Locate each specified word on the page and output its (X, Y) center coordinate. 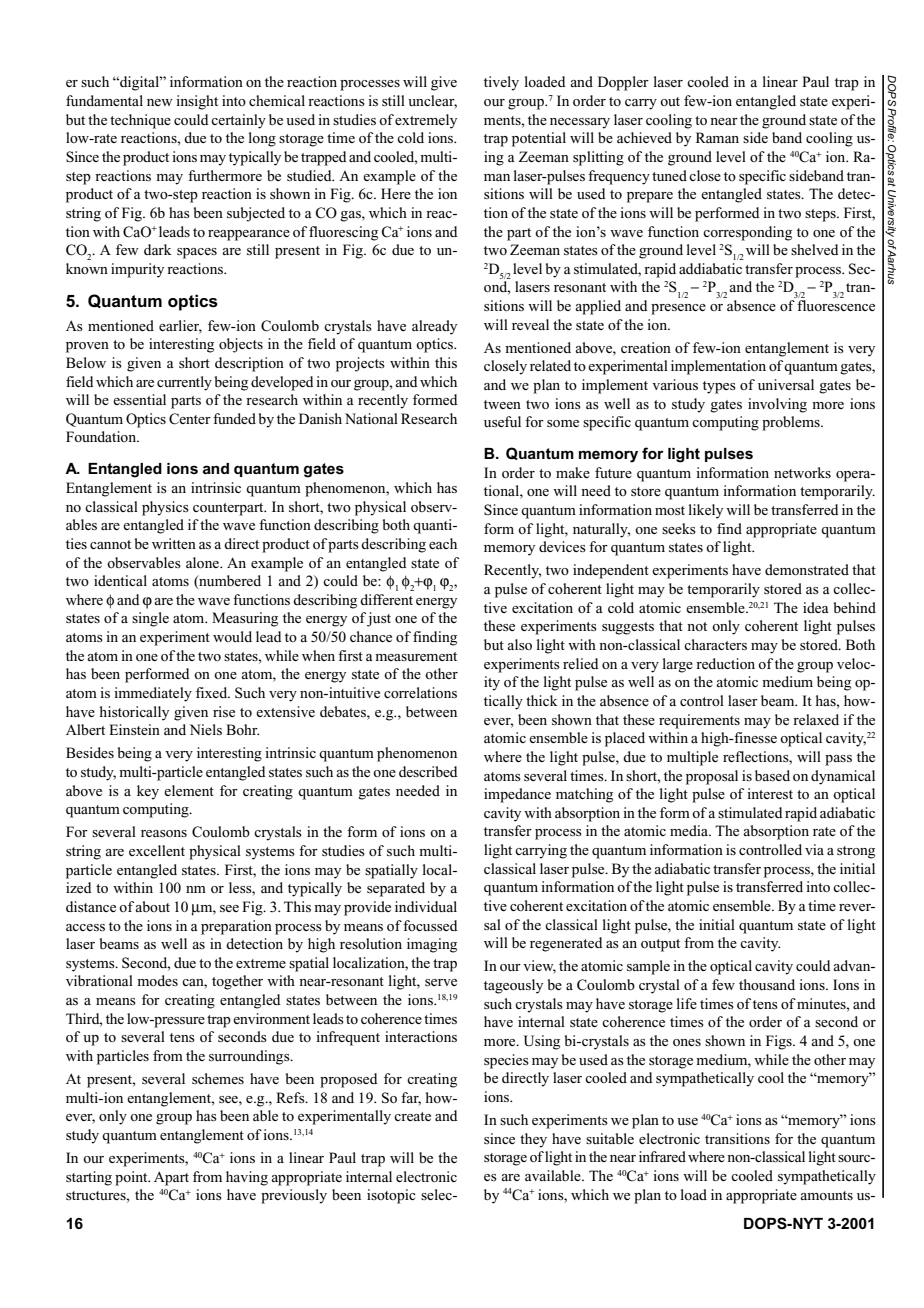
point (132, 1178)
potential (539, 139)
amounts (826, 1195)
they (533, 1140)
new (160, 102)
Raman (717, 137)
